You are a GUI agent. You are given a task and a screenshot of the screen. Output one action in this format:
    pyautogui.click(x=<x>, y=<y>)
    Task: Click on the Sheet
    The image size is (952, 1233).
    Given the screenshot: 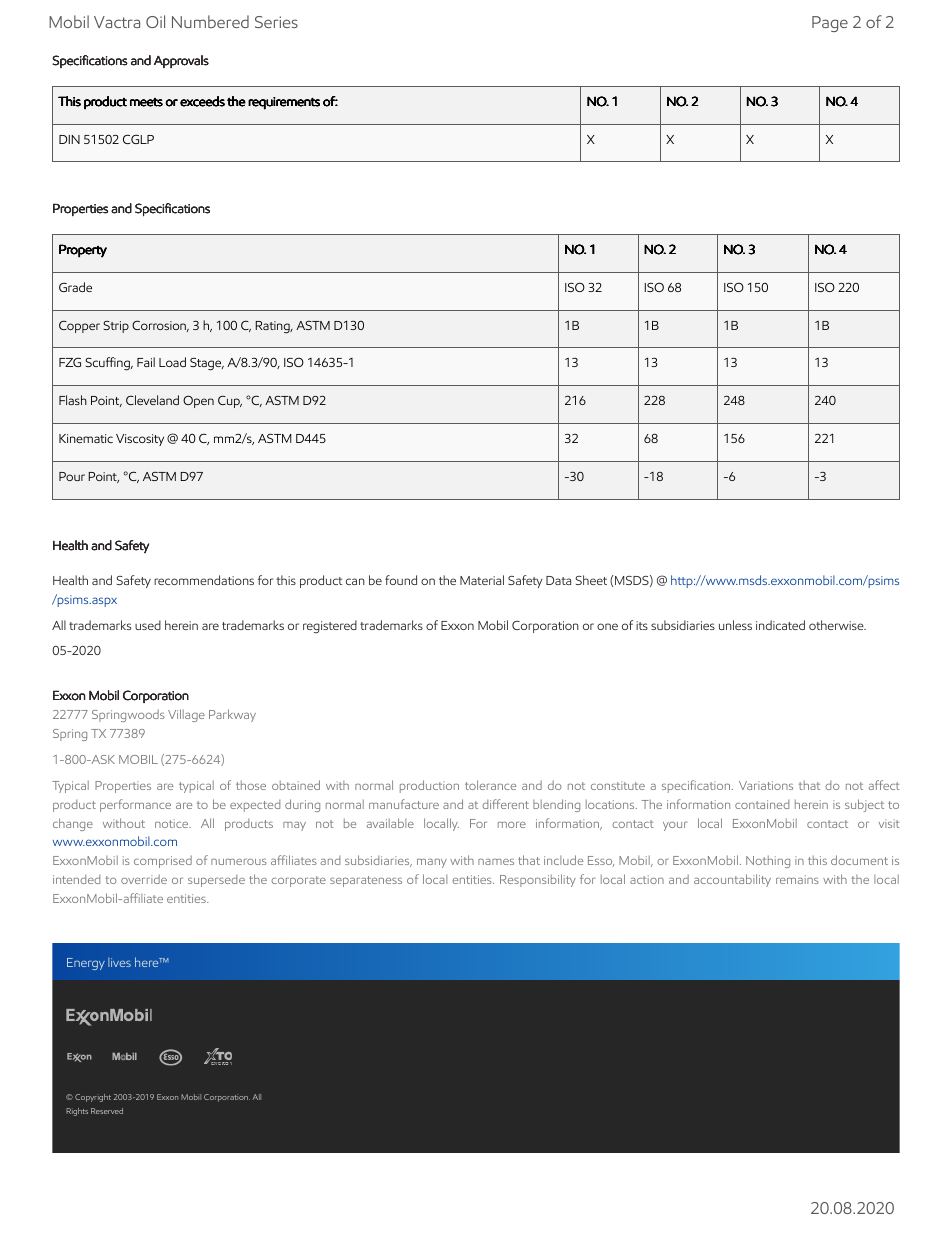 What is the action you would take?
    pyautogui.click(x=591, y=580)
